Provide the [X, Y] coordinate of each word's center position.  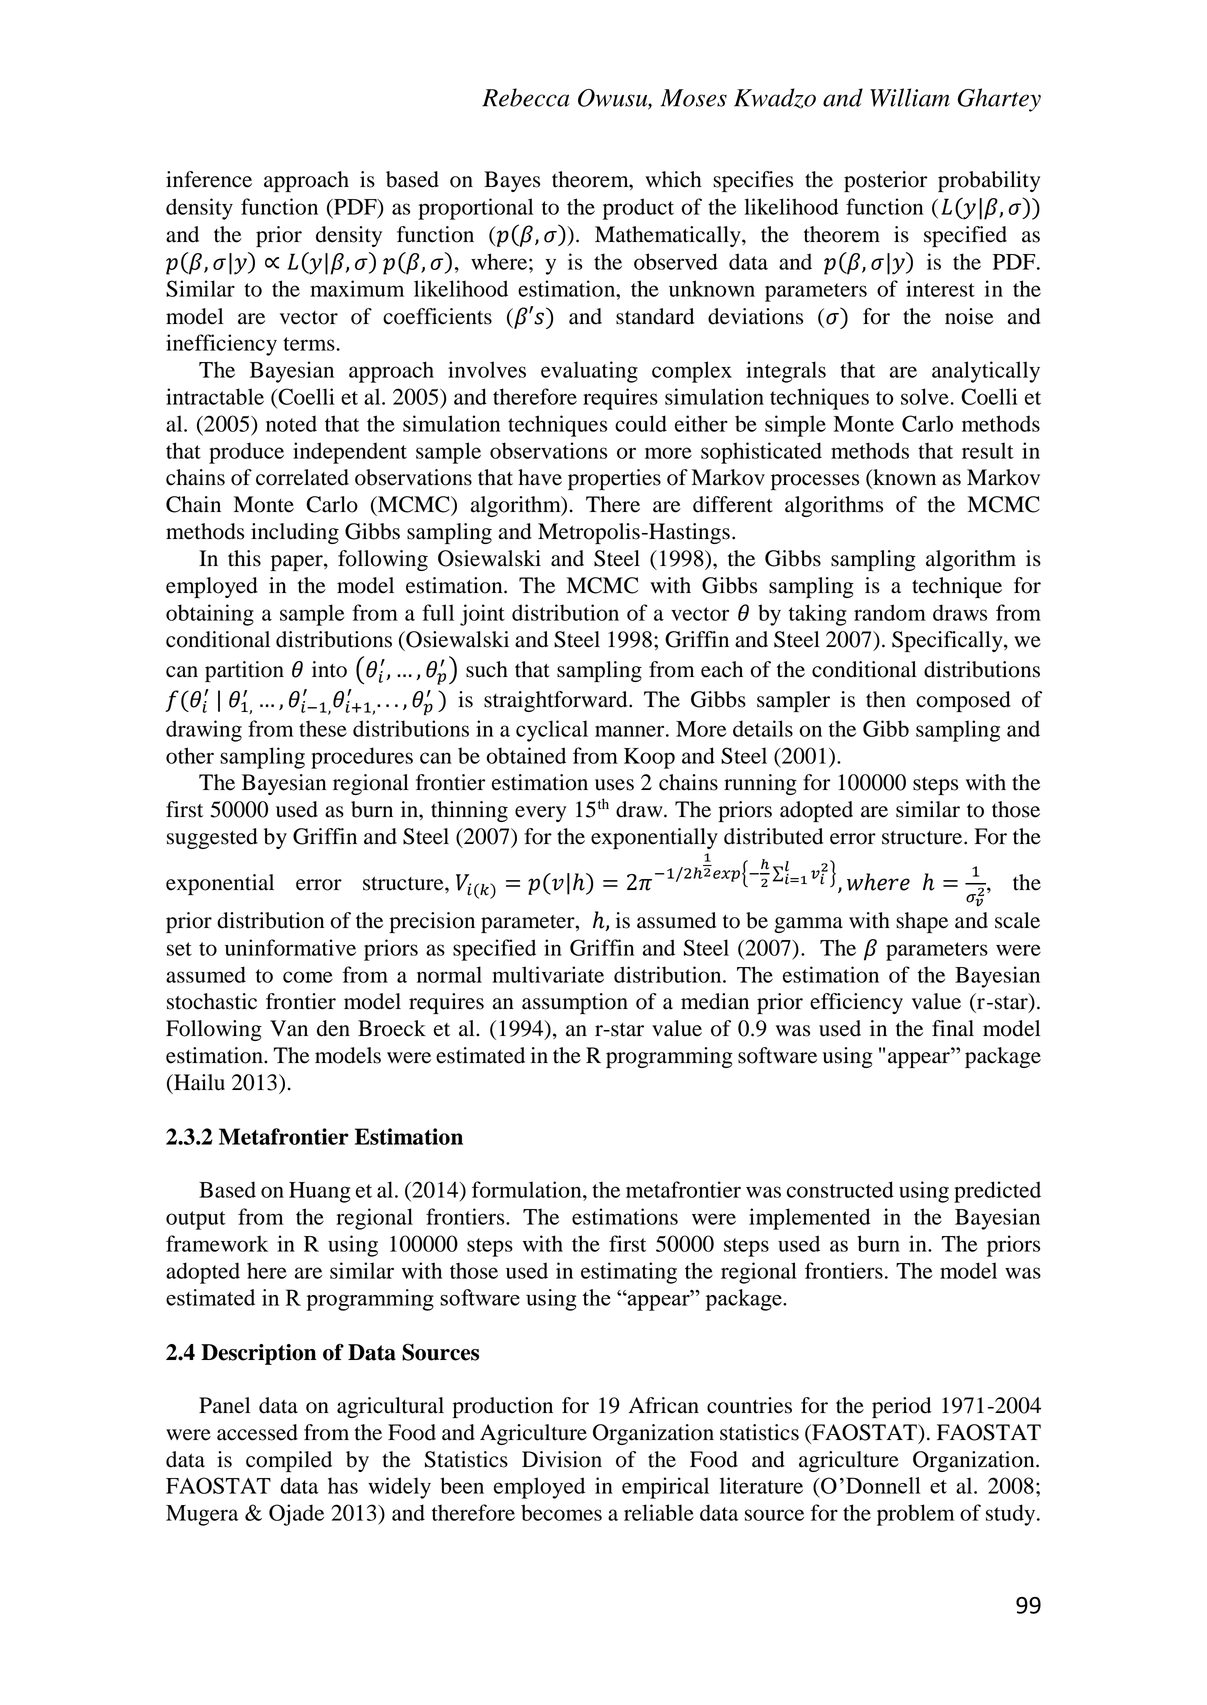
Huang [319, 1192]
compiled [289, 1462]
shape [922, 923]
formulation [528, 1189]
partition [244, 672]
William [910, 97]
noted [291, 423]
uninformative [290, 947]
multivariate [548, 974]
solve [926, 396]
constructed [840, 1189]
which [673, 179]
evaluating [589, 372]
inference [209, 179]
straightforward [557, 701]
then [886, 699]
